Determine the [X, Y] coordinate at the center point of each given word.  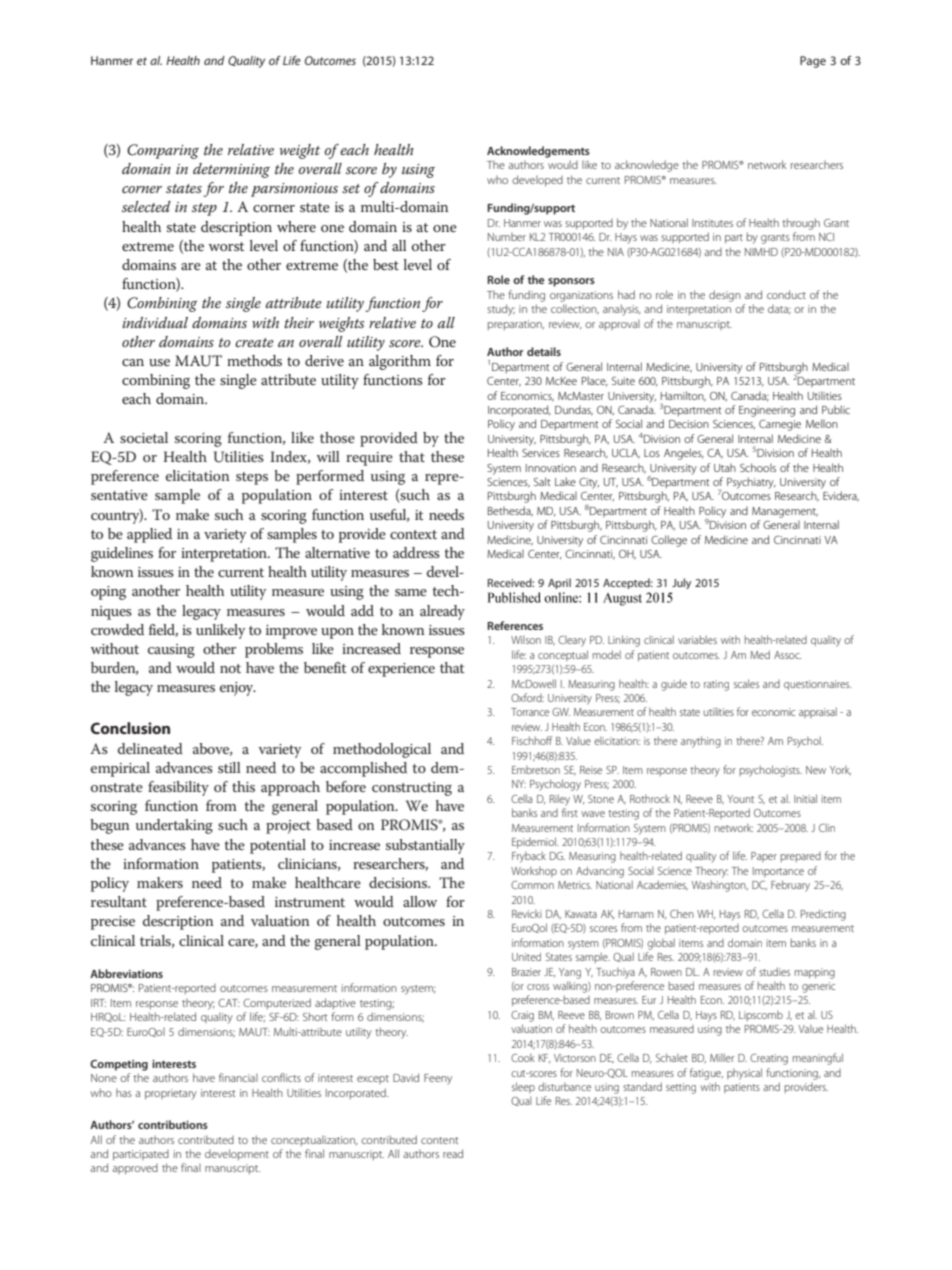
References [515, 625]
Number [507, 237]
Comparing [163, 151]
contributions [173, 1124]
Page [813, 62]
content [440, 1140]
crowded [117, 629]
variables [697, 639]
